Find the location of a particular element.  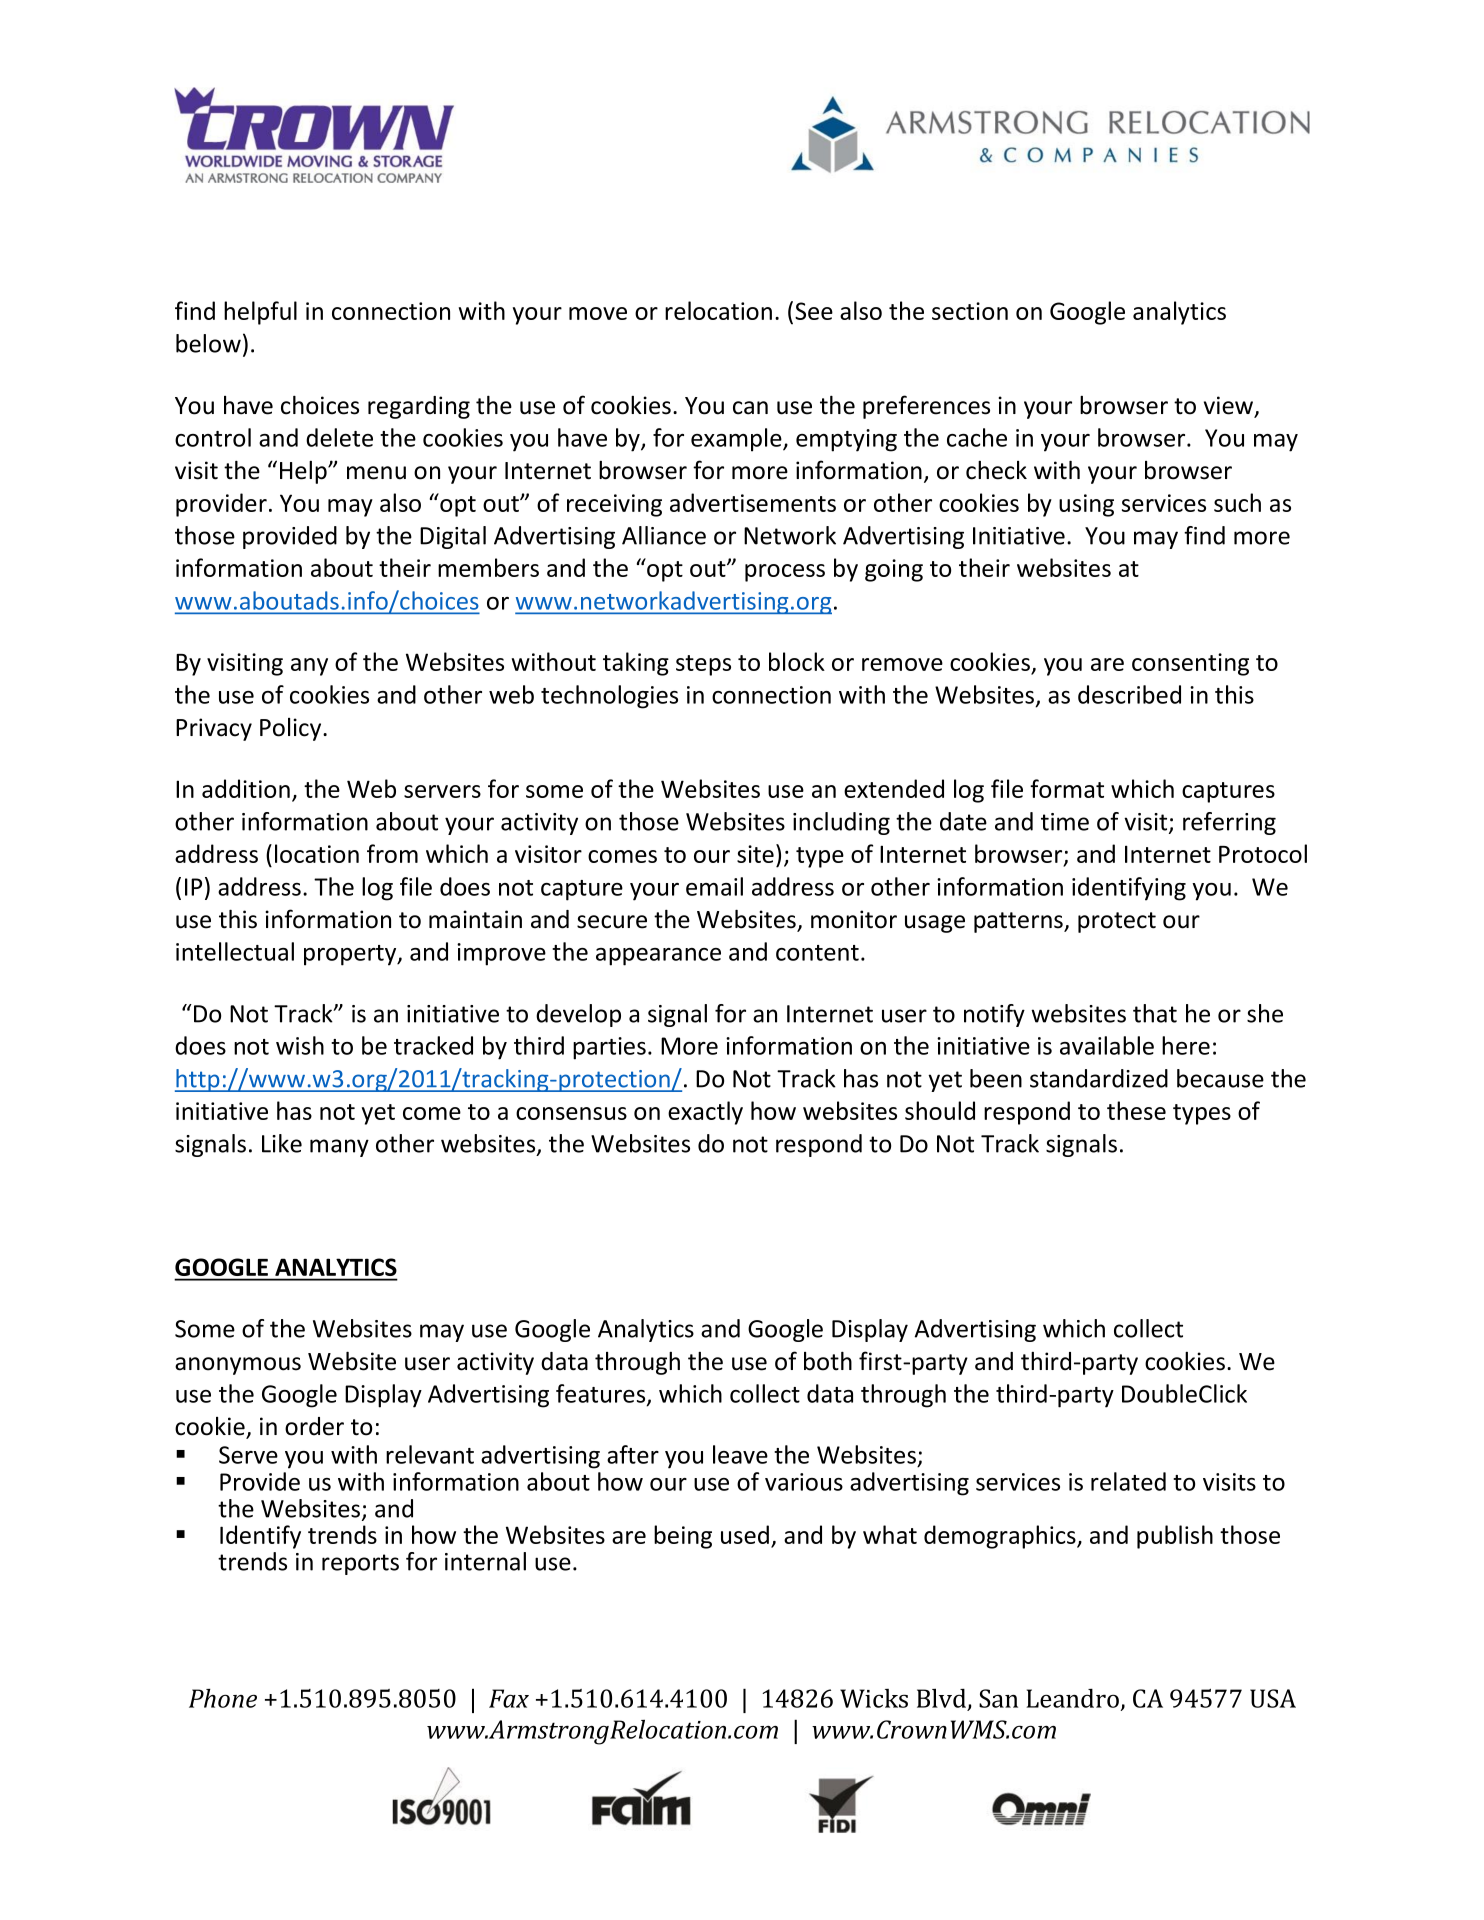

can is located at coordinates (750, 408).
